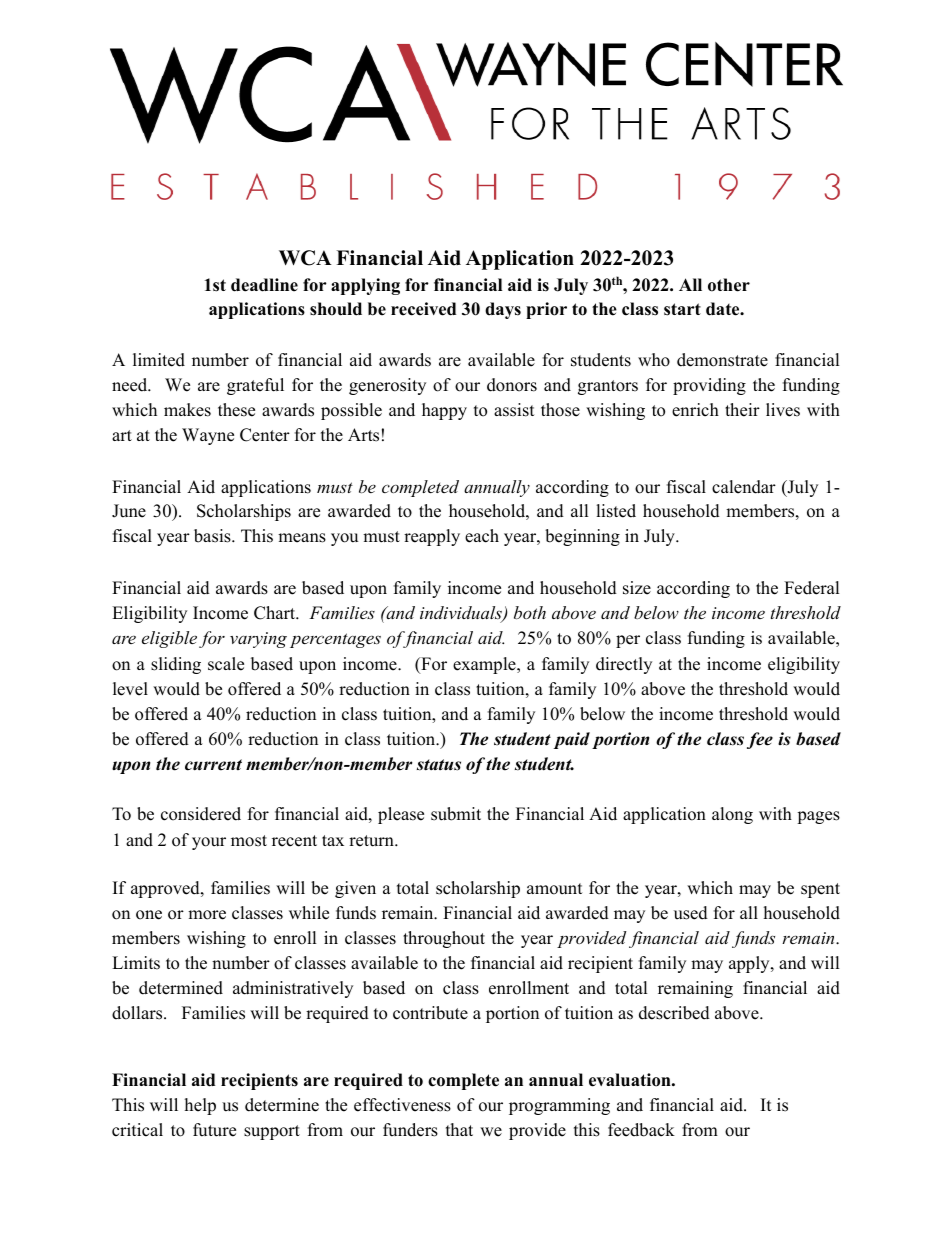 This document has width=952, height=1233. I want to click on Federal, so click(812, 588).
